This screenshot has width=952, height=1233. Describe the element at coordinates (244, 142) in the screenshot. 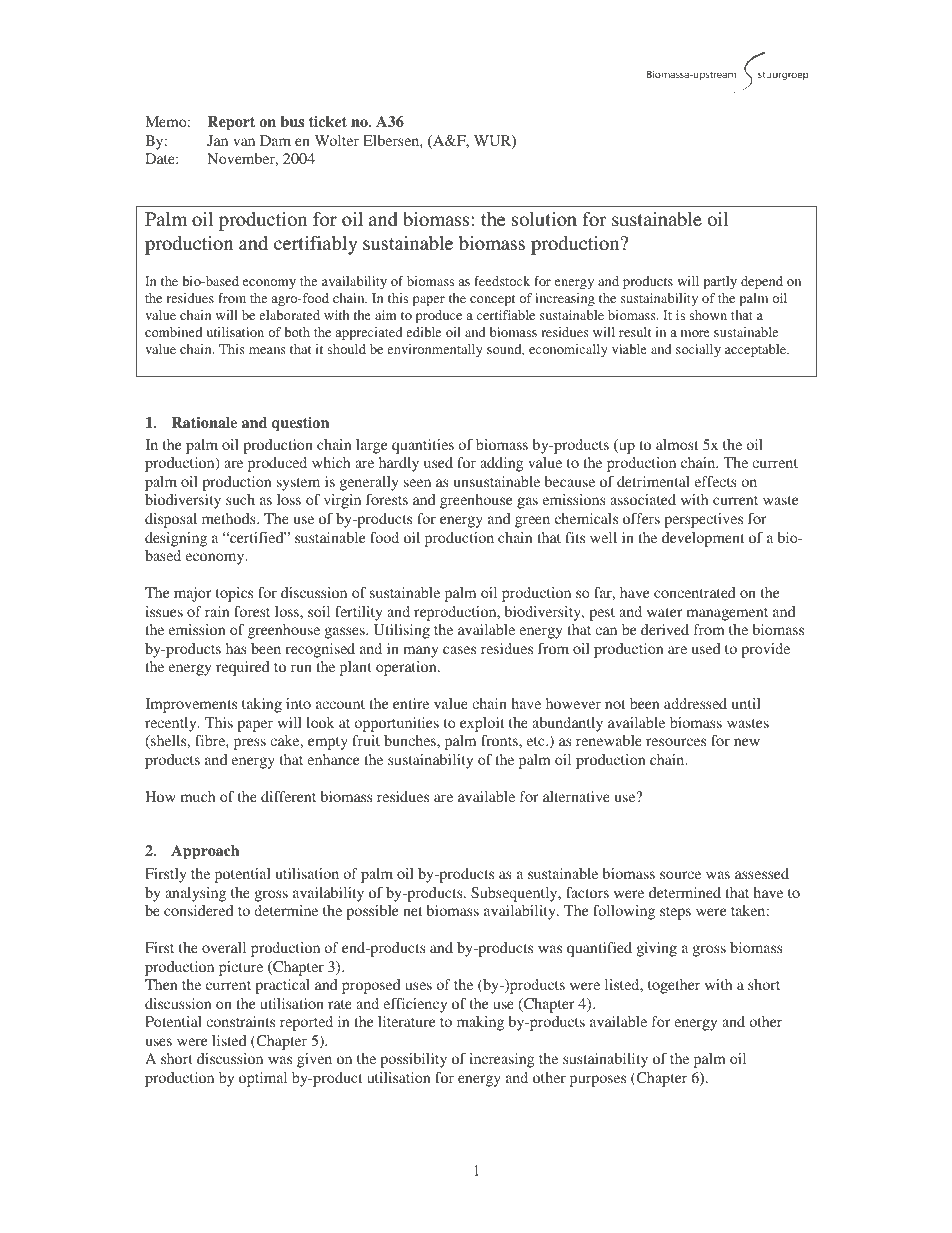

I see `van` at that location.
